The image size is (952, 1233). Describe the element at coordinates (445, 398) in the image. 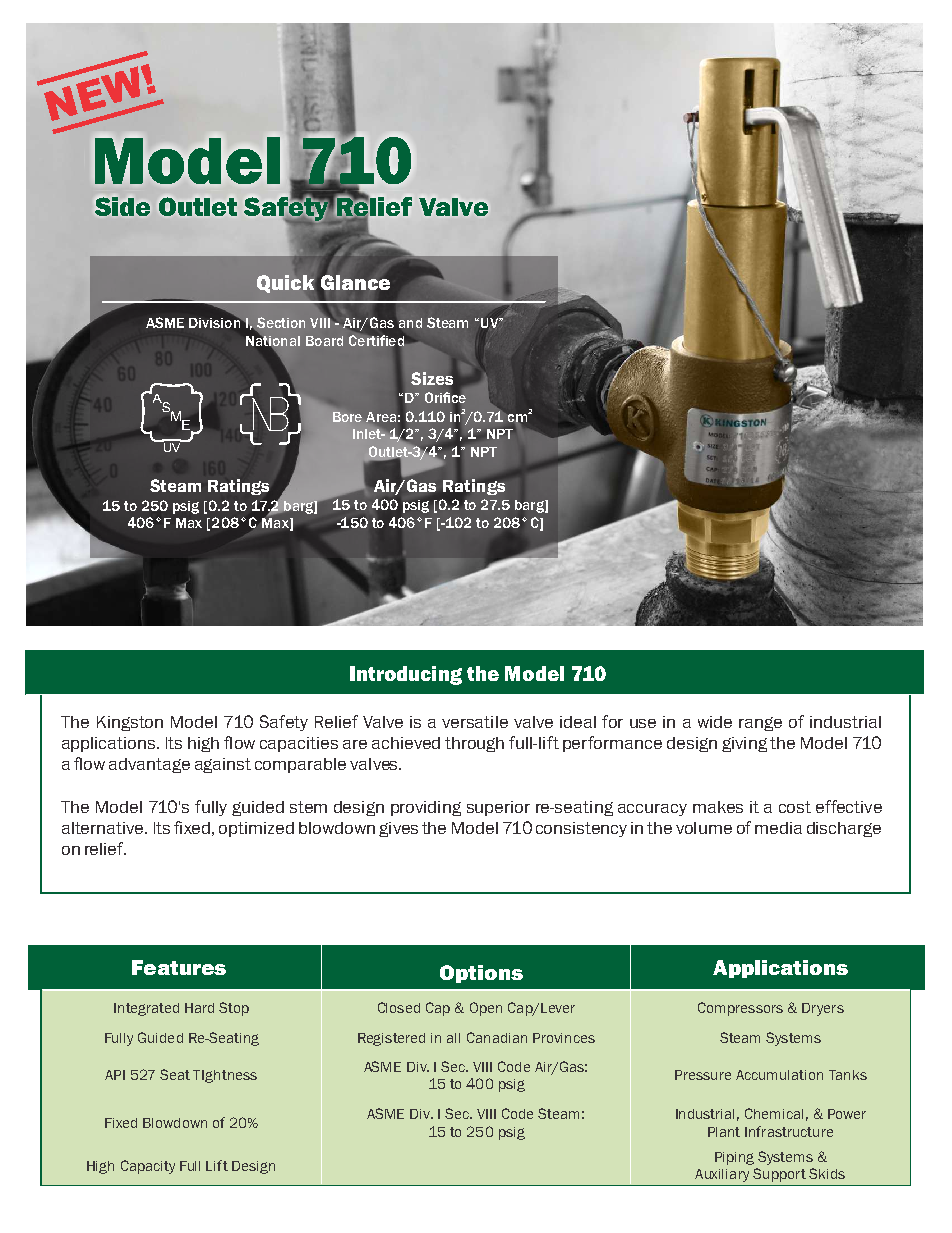

I see `Orifice` at that location.
